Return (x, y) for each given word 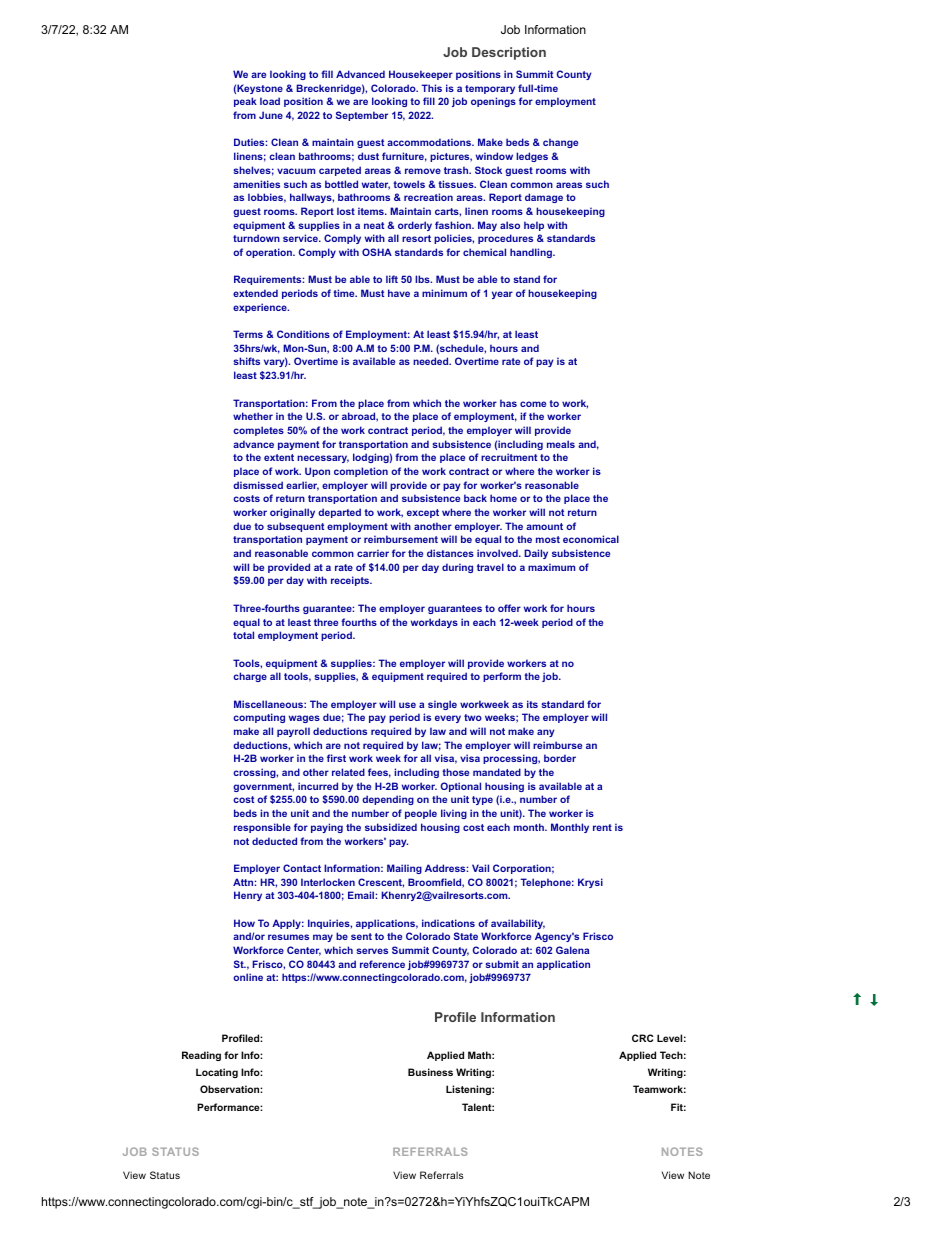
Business (430, 1072)
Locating (217, 1073)
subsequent (295, 527)
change (560, 143)
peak (245, 102)
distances (450, 553)
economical (591, 539)
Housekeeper (421, 75)
